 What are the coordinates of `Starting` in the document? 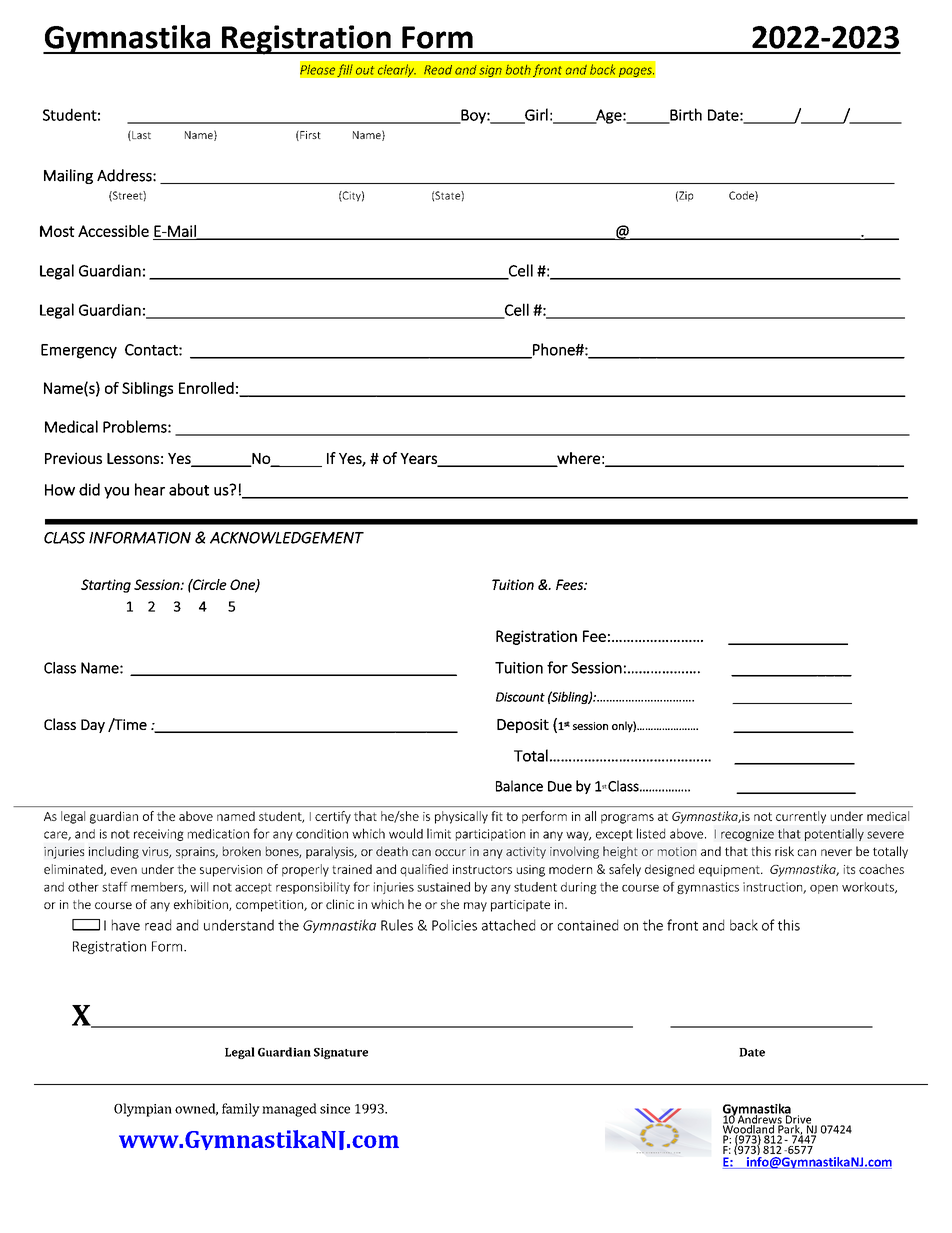 It's located at (106, 586).
